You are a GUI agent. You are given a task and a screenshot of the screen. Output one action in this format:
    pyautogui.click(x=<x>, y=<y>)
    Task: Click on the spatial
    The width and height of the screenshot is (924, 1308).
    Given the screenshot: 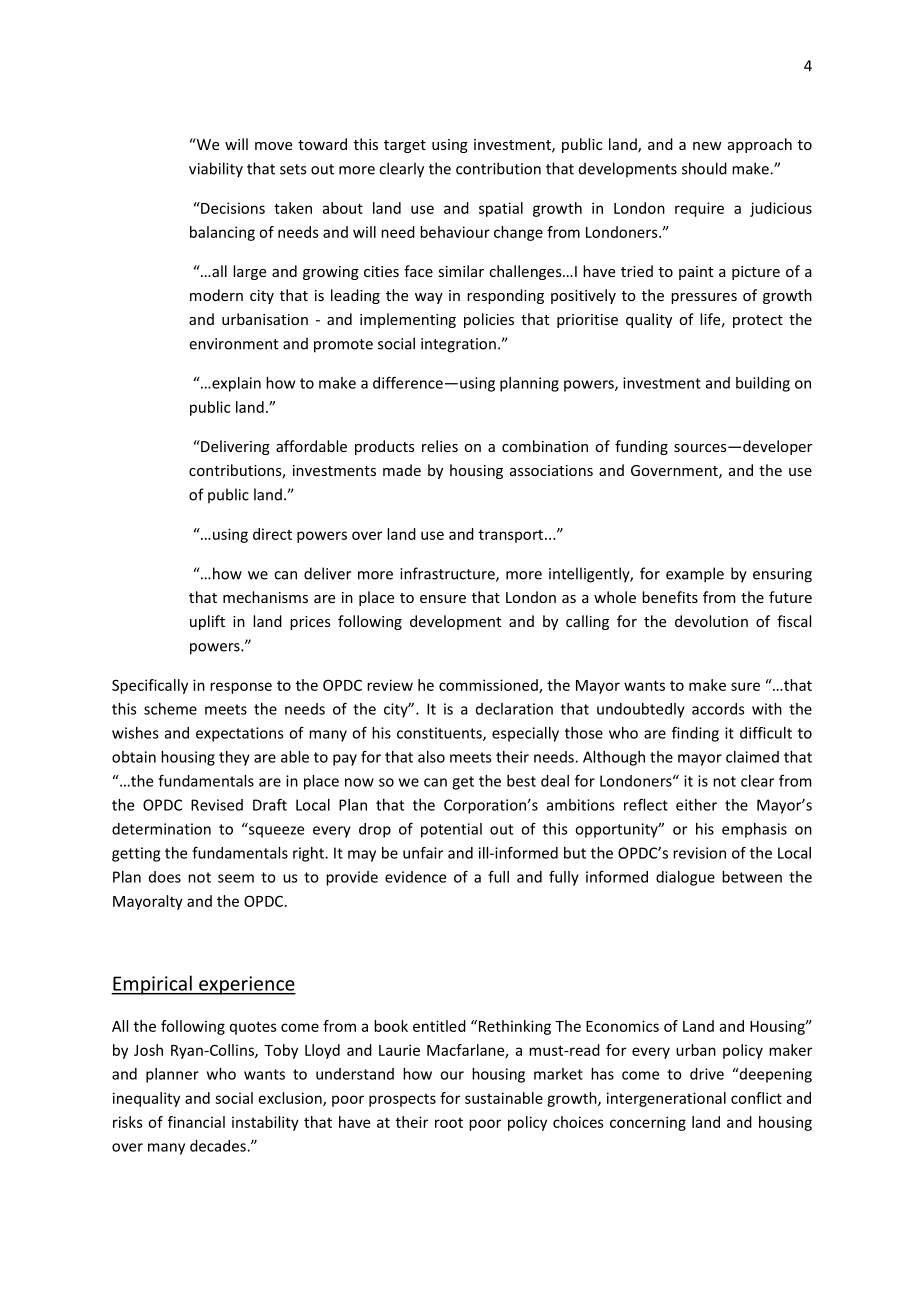 What is the action you would take?
    pyautogui.click(x=501, y=209)
